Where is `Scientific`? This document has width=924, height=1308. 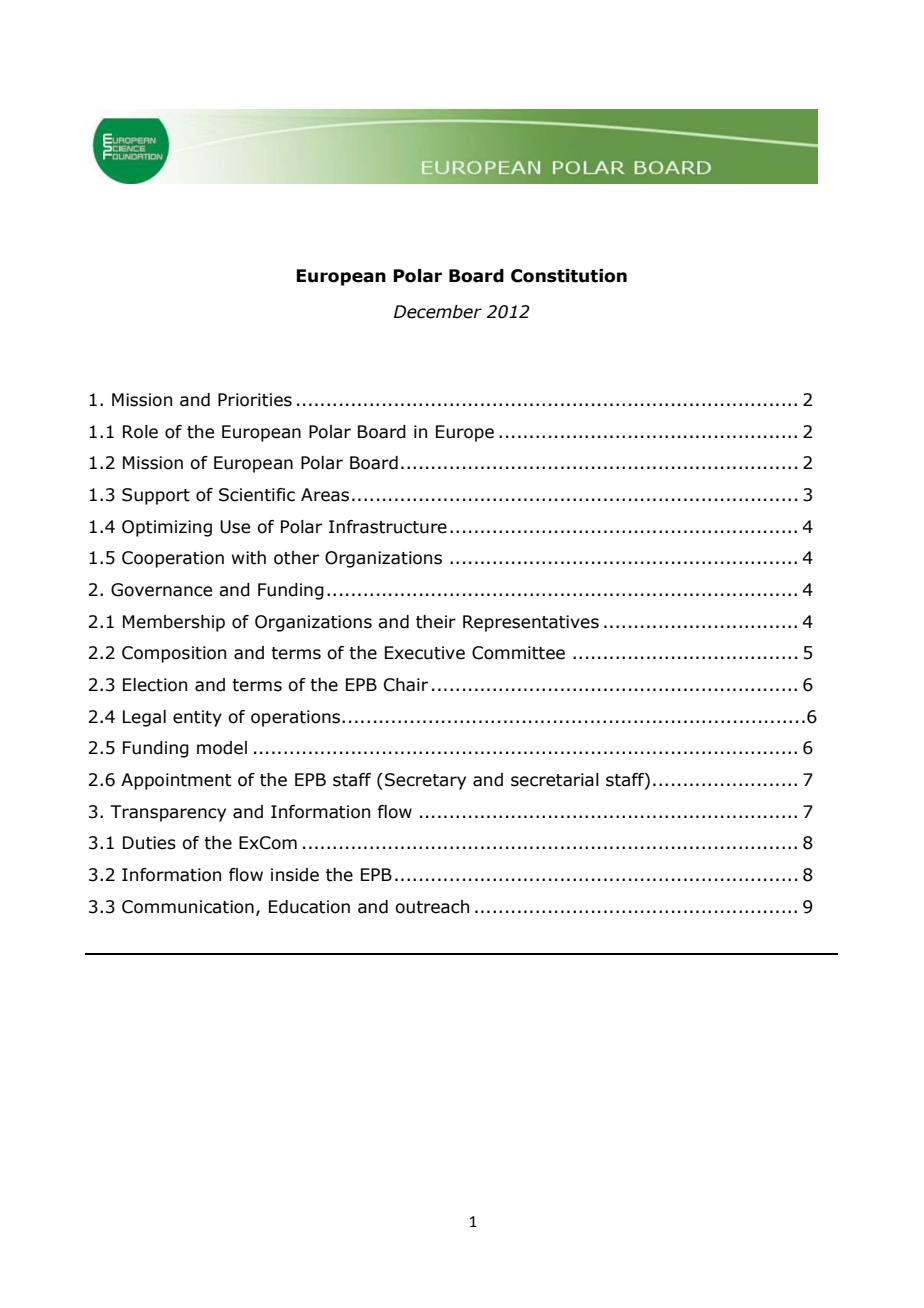
Scientific is located at coordinates (257, 495).
